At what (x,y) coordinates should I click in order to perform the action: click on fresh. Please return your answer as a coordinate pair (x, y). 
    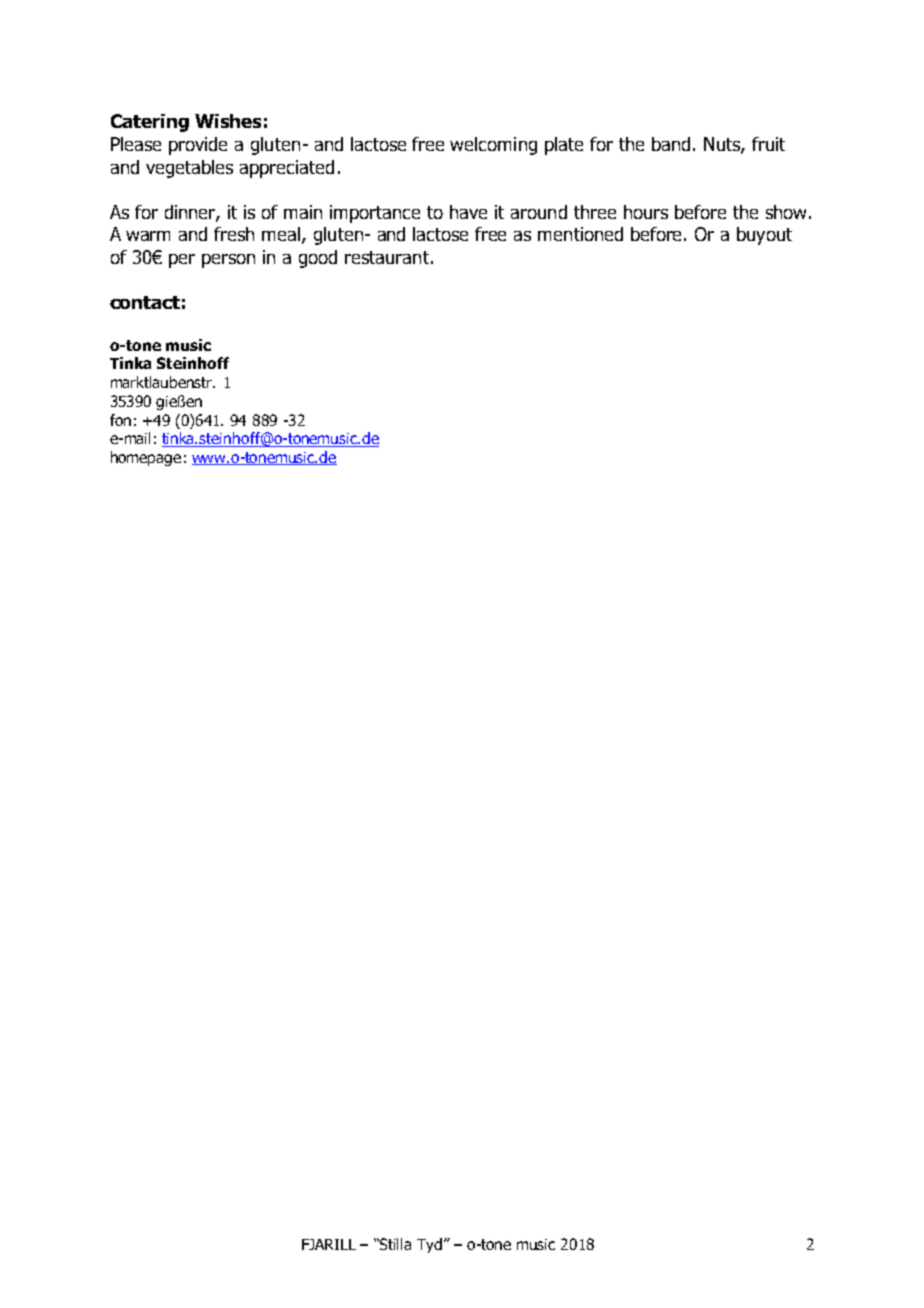
    Looking at the image, I should click on (234, 234).
